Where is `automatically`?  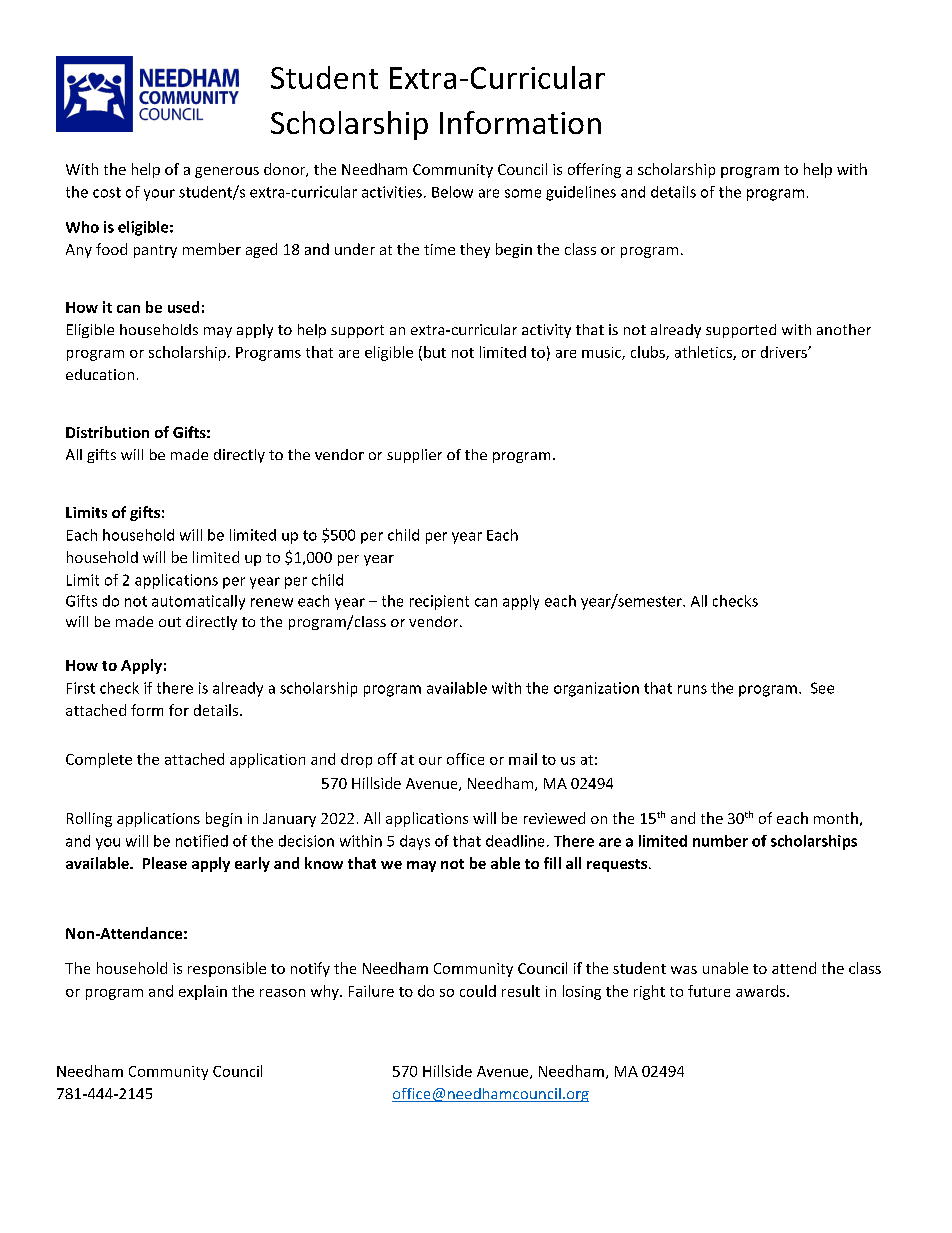
automatically is located at coordinates (198, 602).
